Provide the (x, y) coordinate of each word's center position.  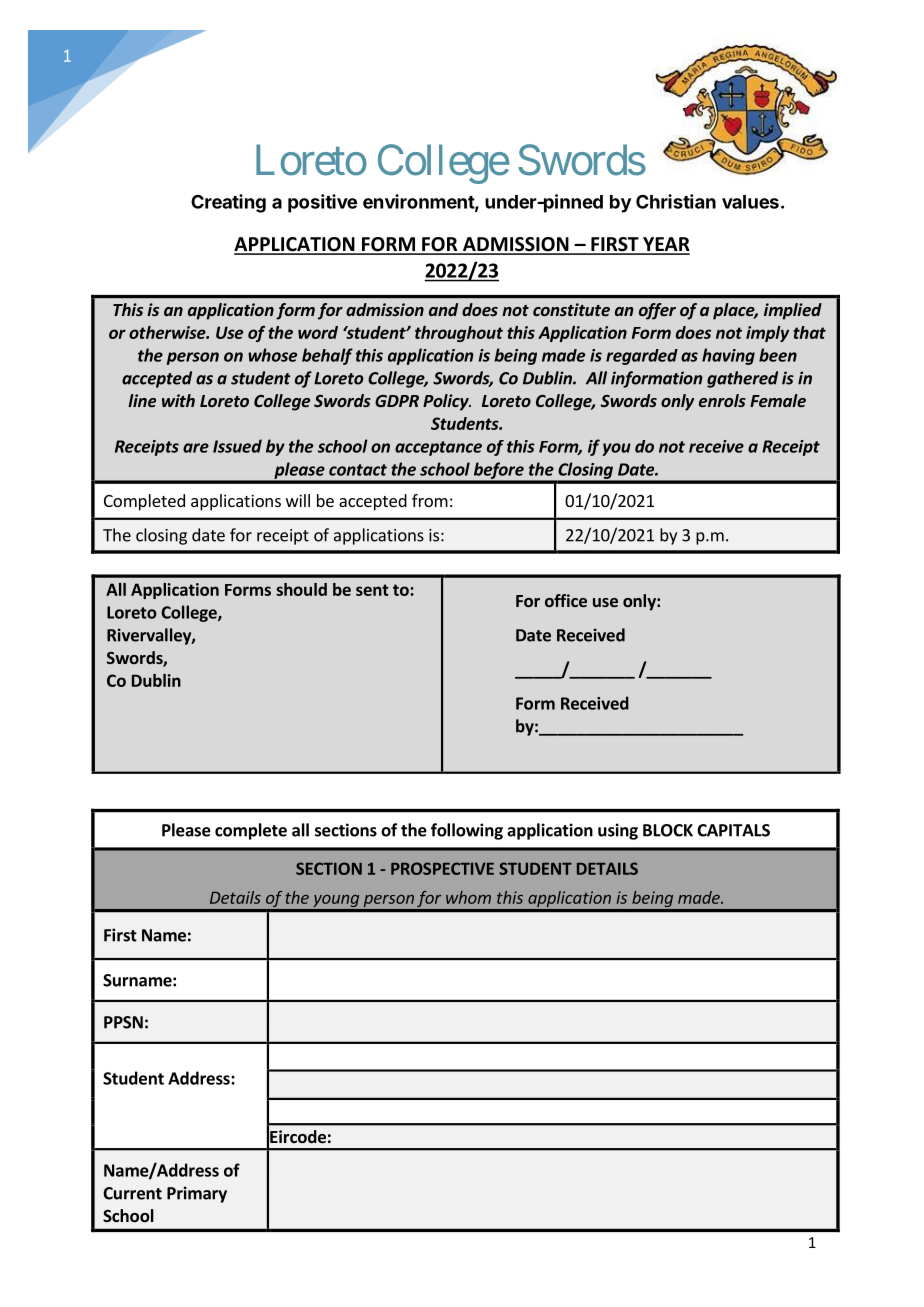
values (750, 202)
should (301, 589)
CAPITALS (733, 830)
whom (468, 897)
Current (132, 1193)
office (566, 600)
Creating (228, 203)
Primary (197, 1194)
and (443, 309)
